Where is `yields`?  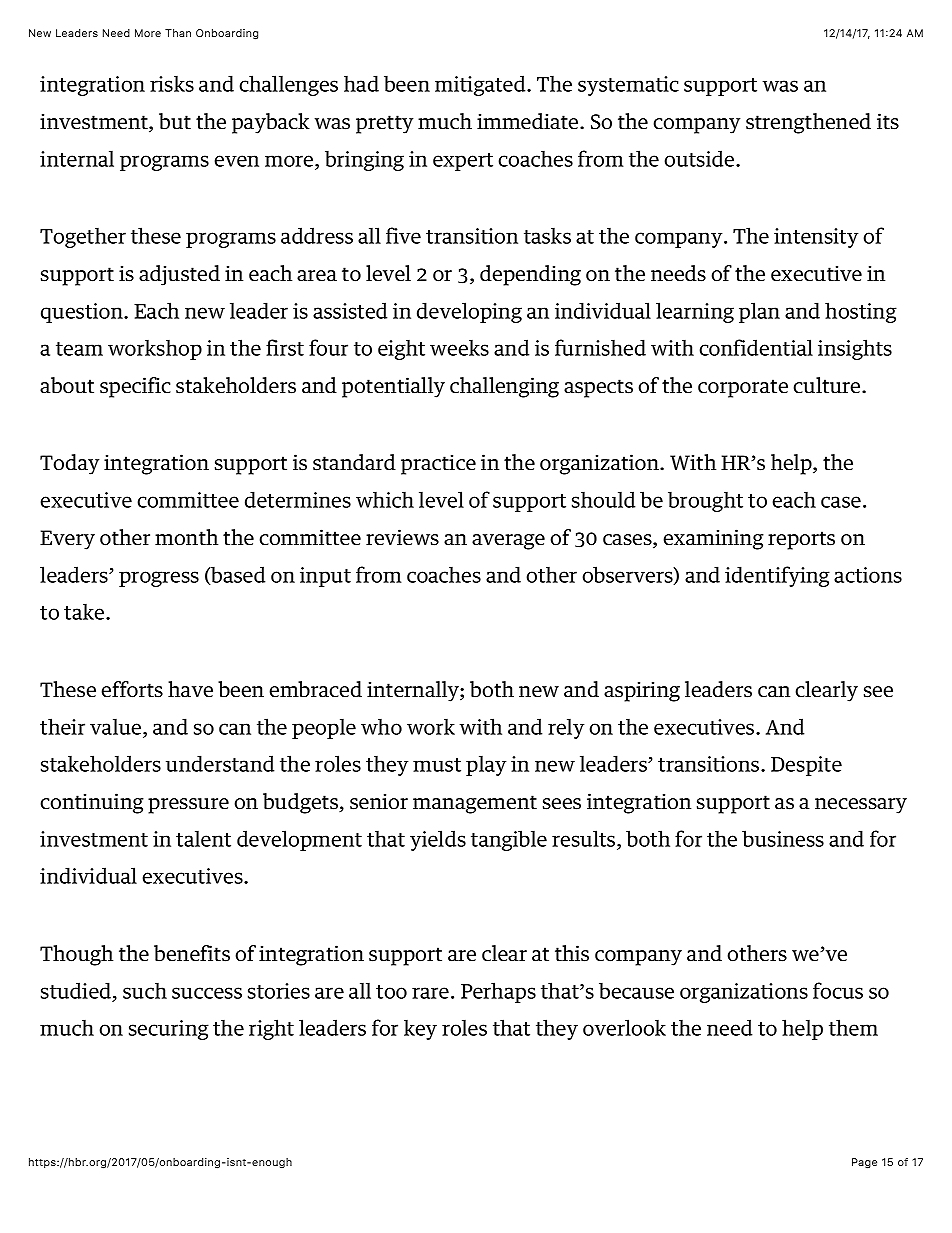
yields is located at coordinates (438, 840).
